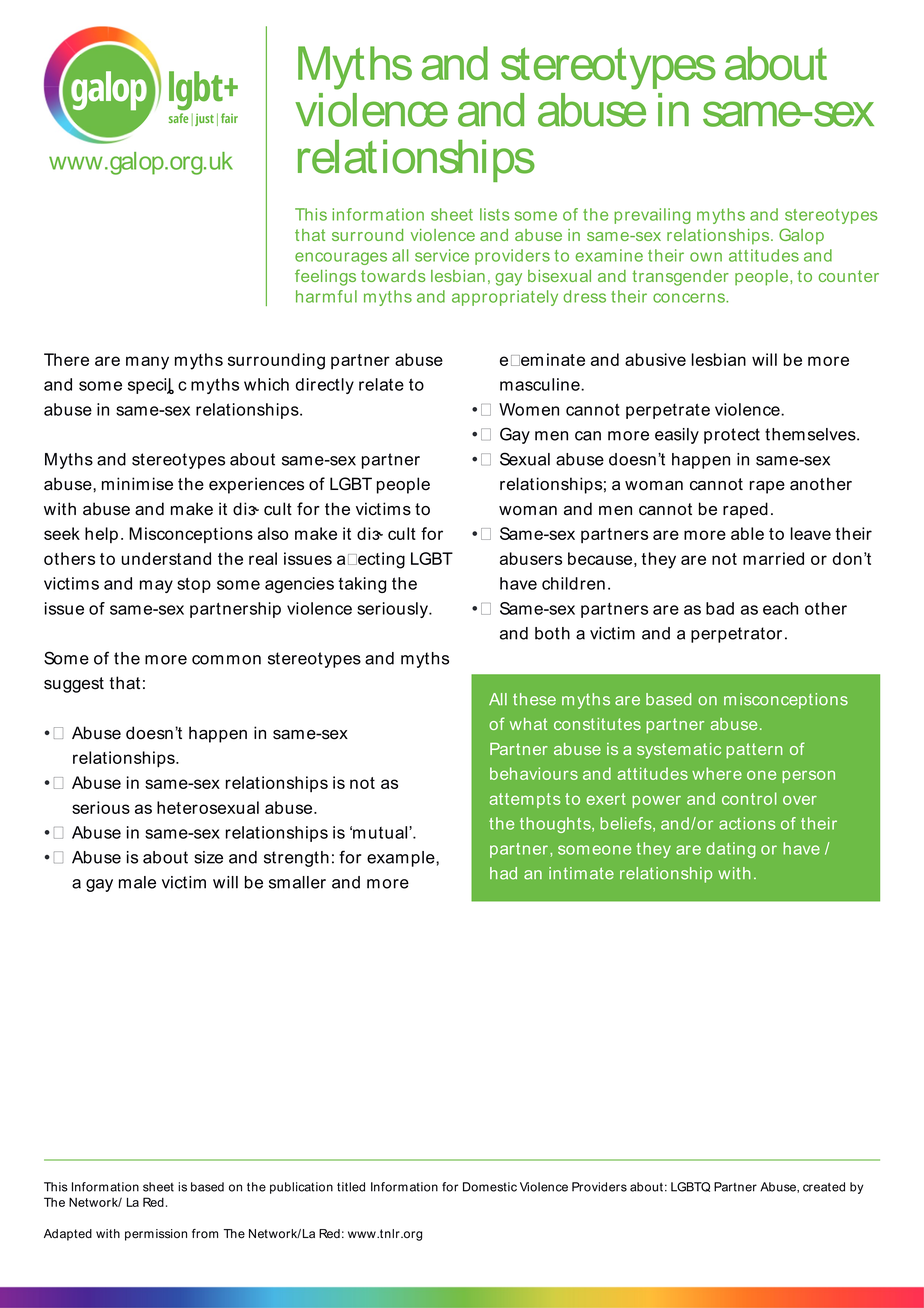 The image size is (924, 1308). What do you see at coordinates (137, 484) in the screenshot?
I see `minimise` at bounding box center [137, 484].
